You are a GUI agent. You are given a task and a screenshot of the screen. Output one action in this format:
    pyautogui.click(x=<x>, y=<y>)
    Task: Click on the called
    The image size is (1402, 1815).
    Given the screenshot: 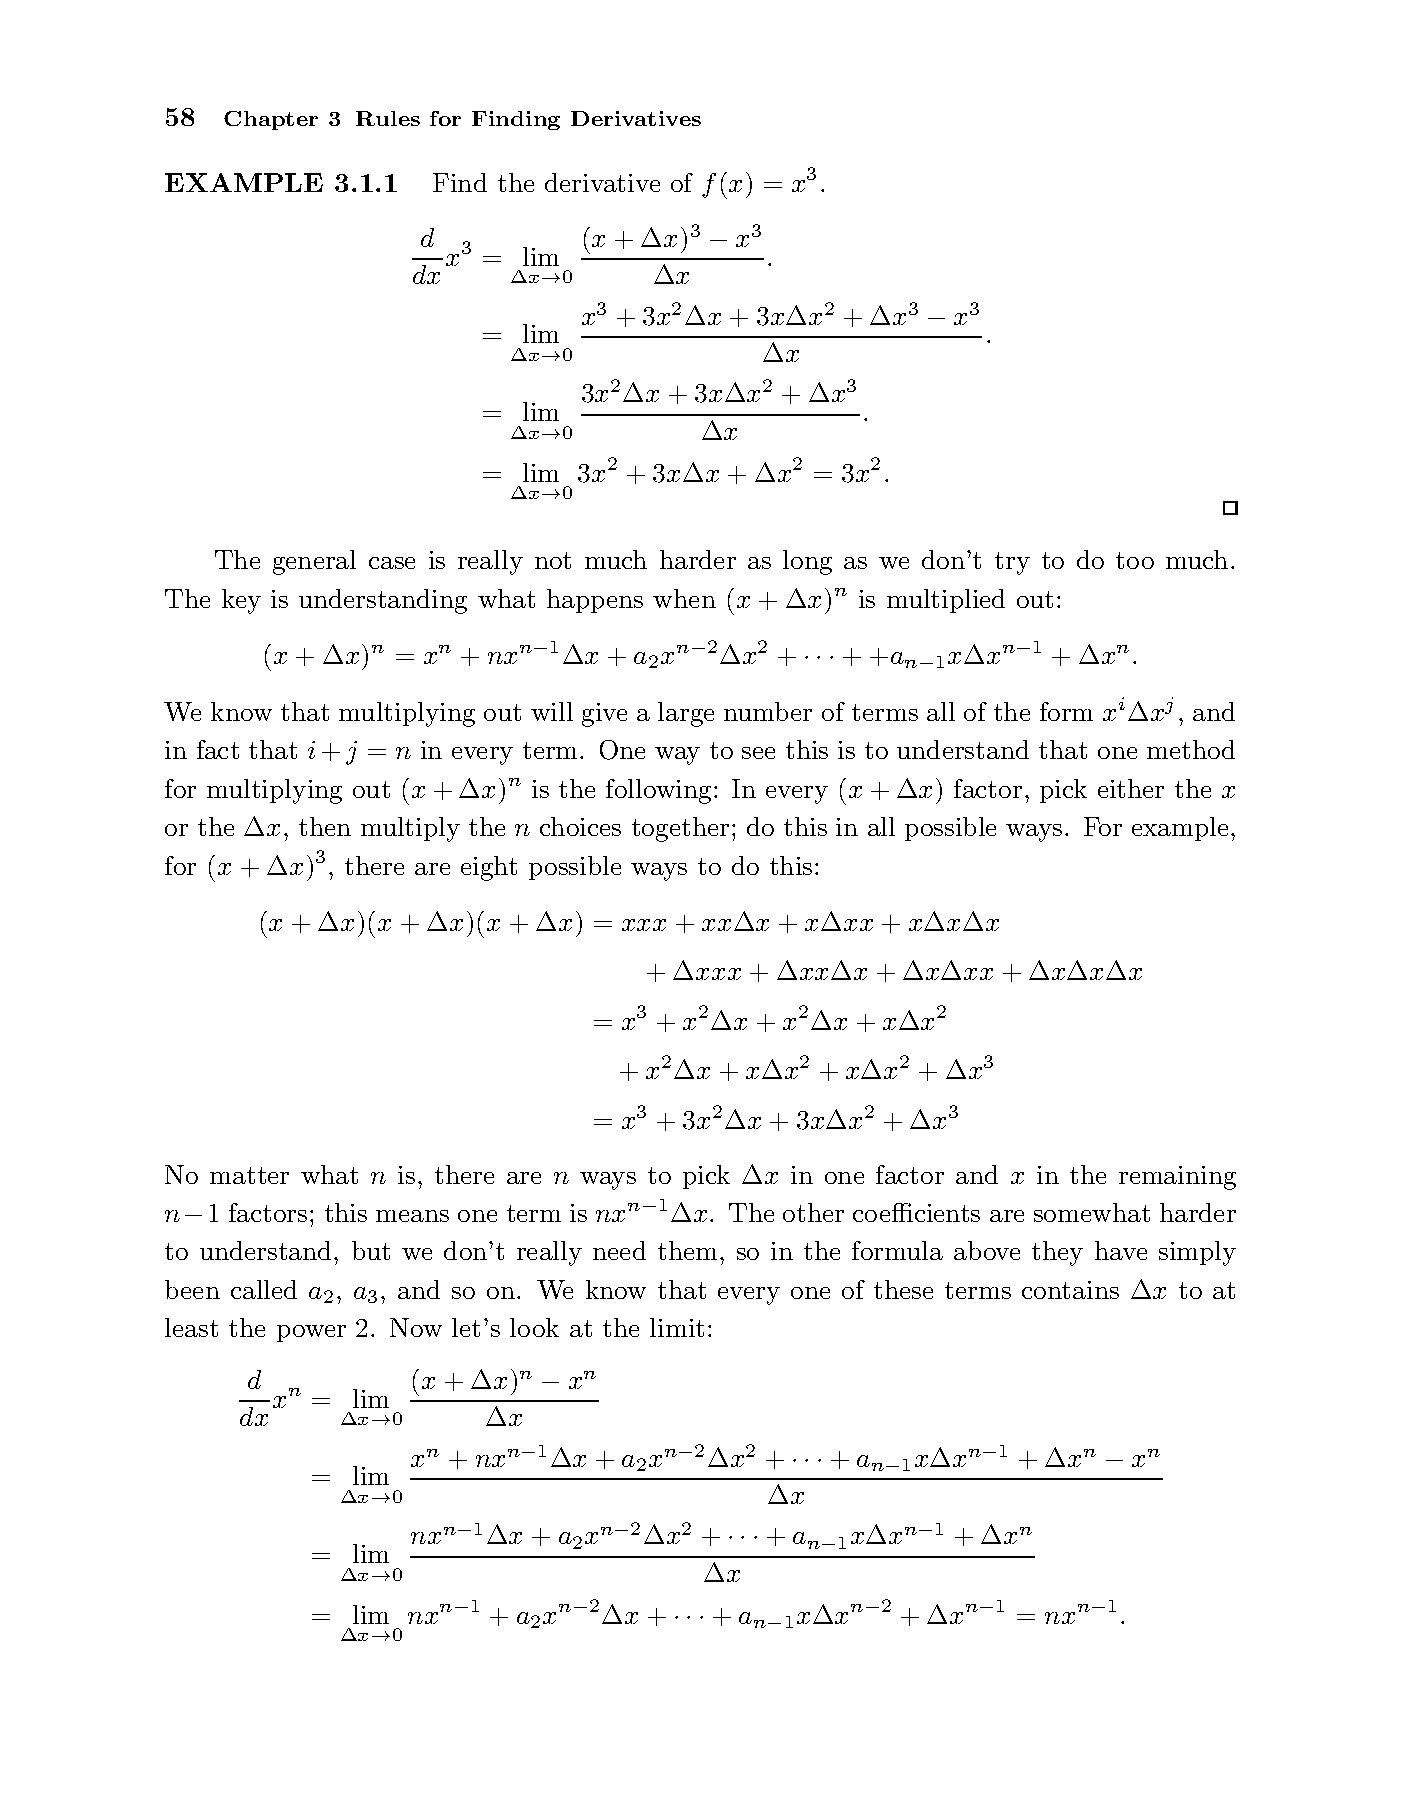 What is the action you would take?
    pyautogui.click(x=264, y=1289)
